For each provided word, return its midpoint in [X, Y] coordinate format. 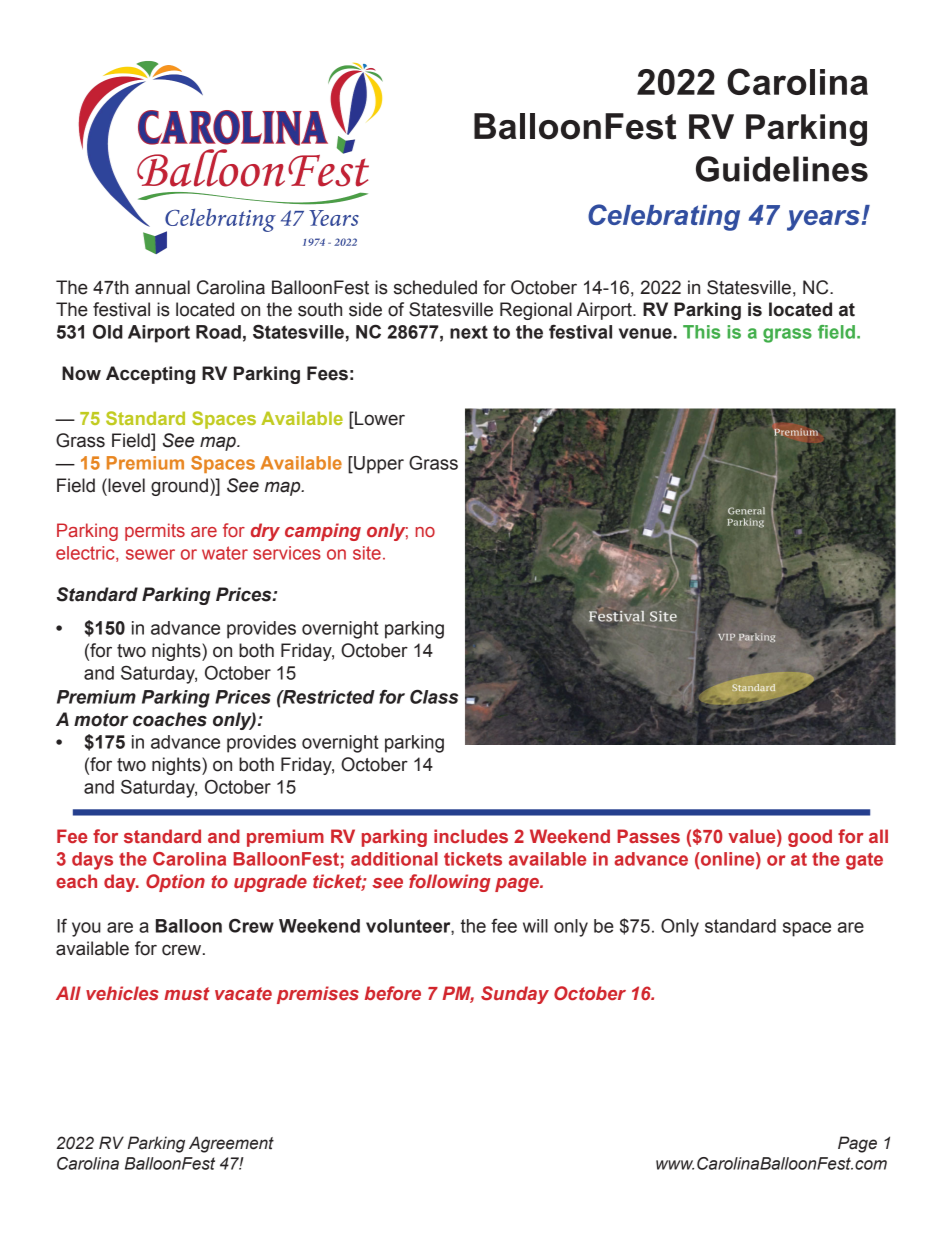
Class [434, 696]
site [367, 553]
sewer [150, 554]
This [701, 332]
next [469, 332]
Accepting [150, 375]
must [187, 993]
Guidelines [782, 169]
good [810, 838]
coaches [170, 719]
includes [471, 836]
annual [162, 287]
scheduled [435, 287]
